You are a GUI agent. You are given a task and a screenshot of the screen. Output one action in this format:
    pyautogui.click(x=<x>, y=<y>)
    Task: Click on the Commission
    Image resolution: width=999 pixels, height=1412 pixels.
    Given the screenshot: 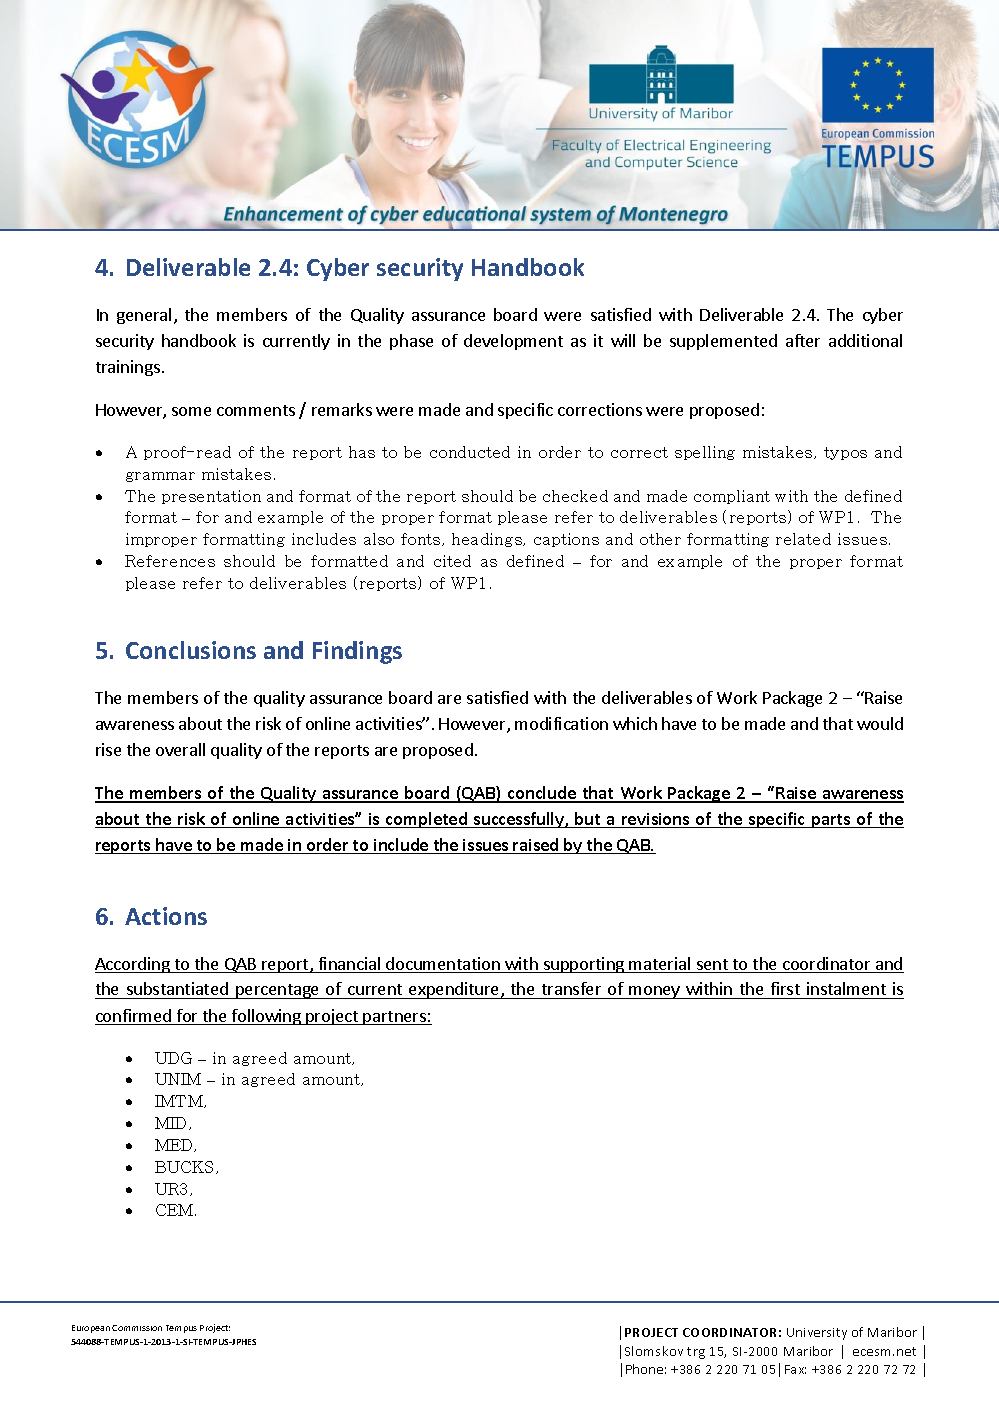 What is the action you would take?
    pyautogui.click(x=137, y=1328)
